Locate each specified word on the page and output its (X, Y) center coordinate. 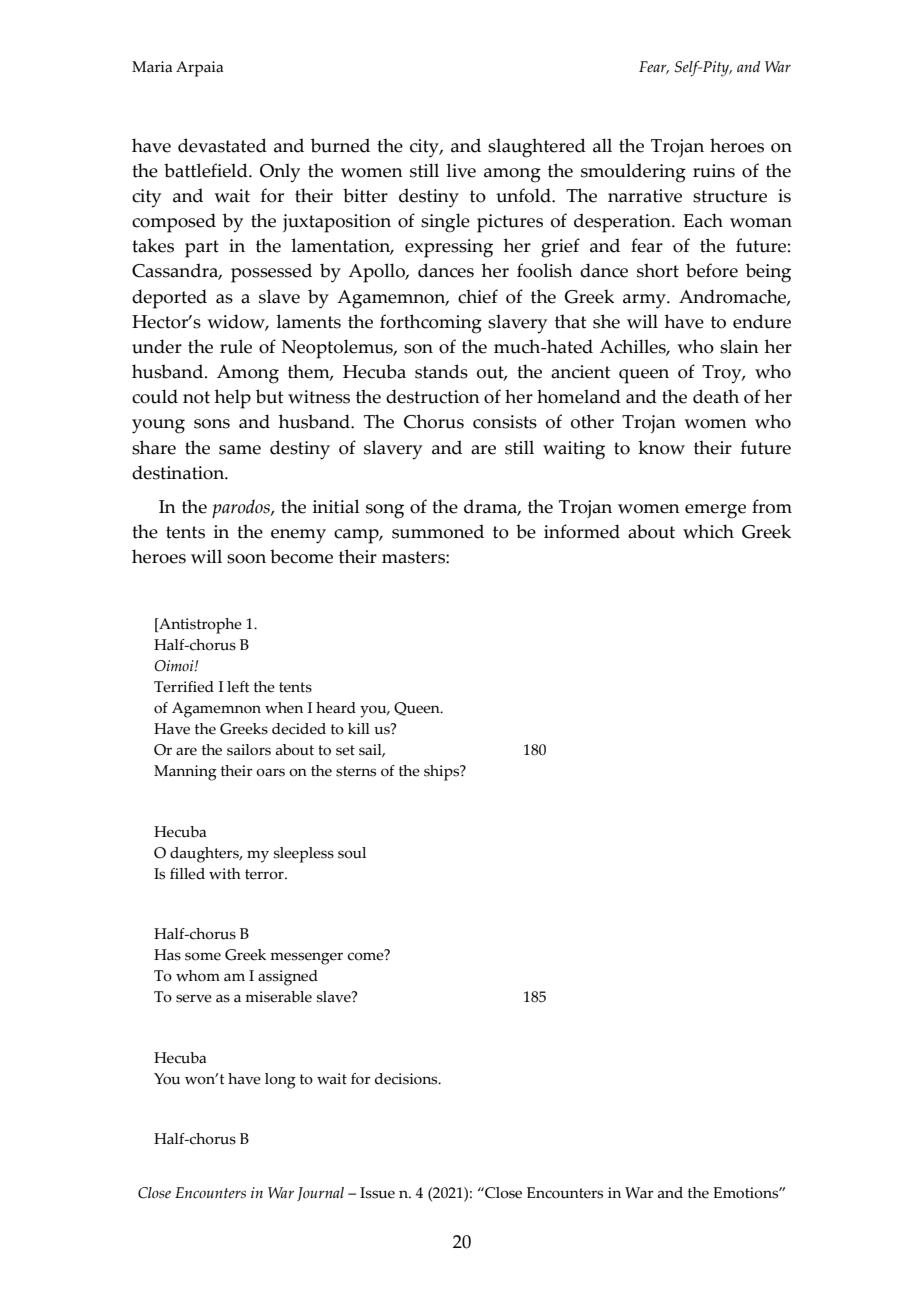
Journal (320, 1194)
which (708, 531)
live (461, 170)
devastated (222, 145)
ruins (714, 171)
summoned (438, 531)
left (238, 687)
